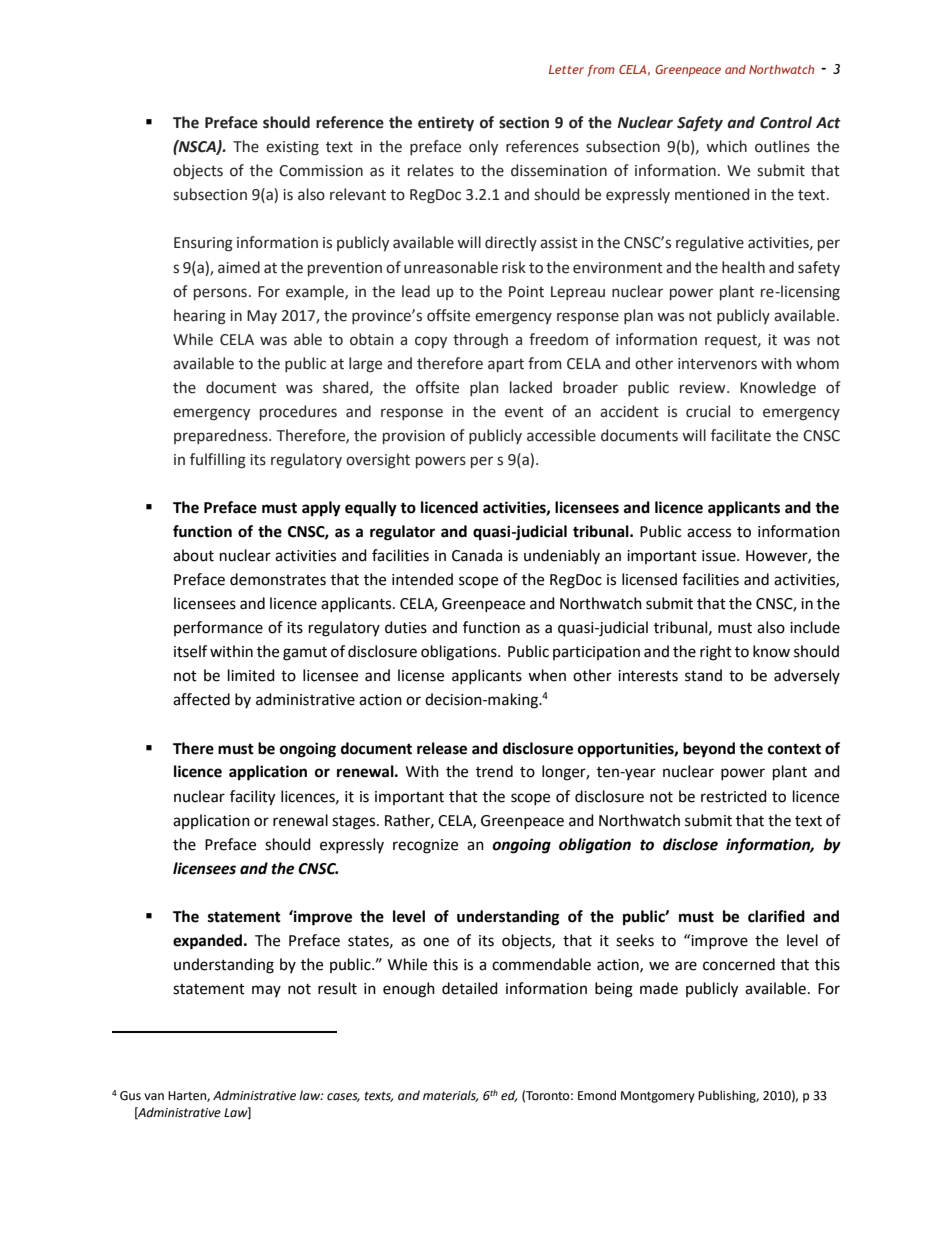 The image size is (952, 1233). Describe the element at coordinates (446, 123) in the page. I see `entirety` at that location.
